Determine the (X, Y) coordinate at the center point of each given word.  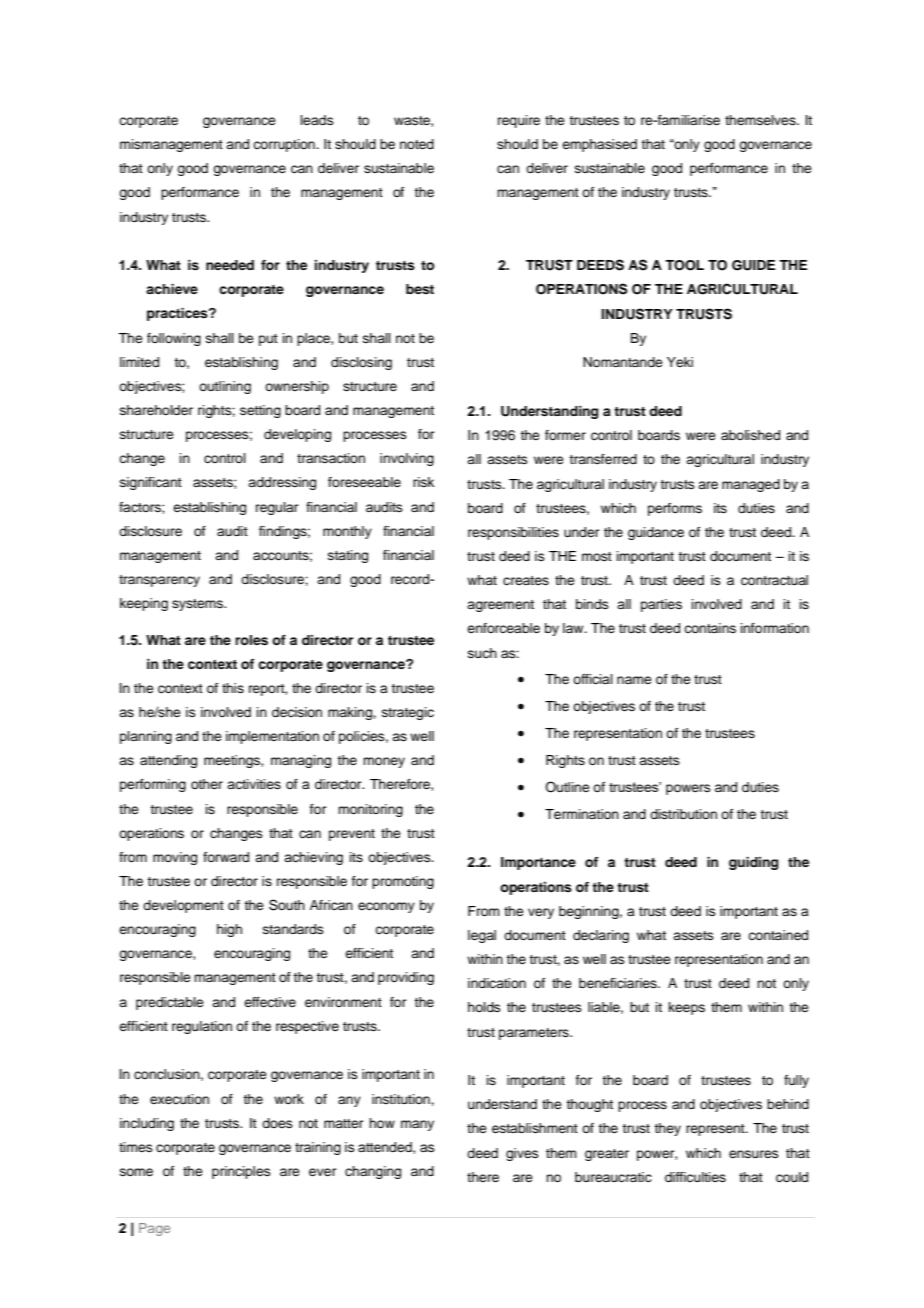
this (233, 688)
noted (417, 144)
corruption (285, 145)
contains (710, 628)
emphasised (599, 145)
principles (241, 1172)
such (482, 653)
